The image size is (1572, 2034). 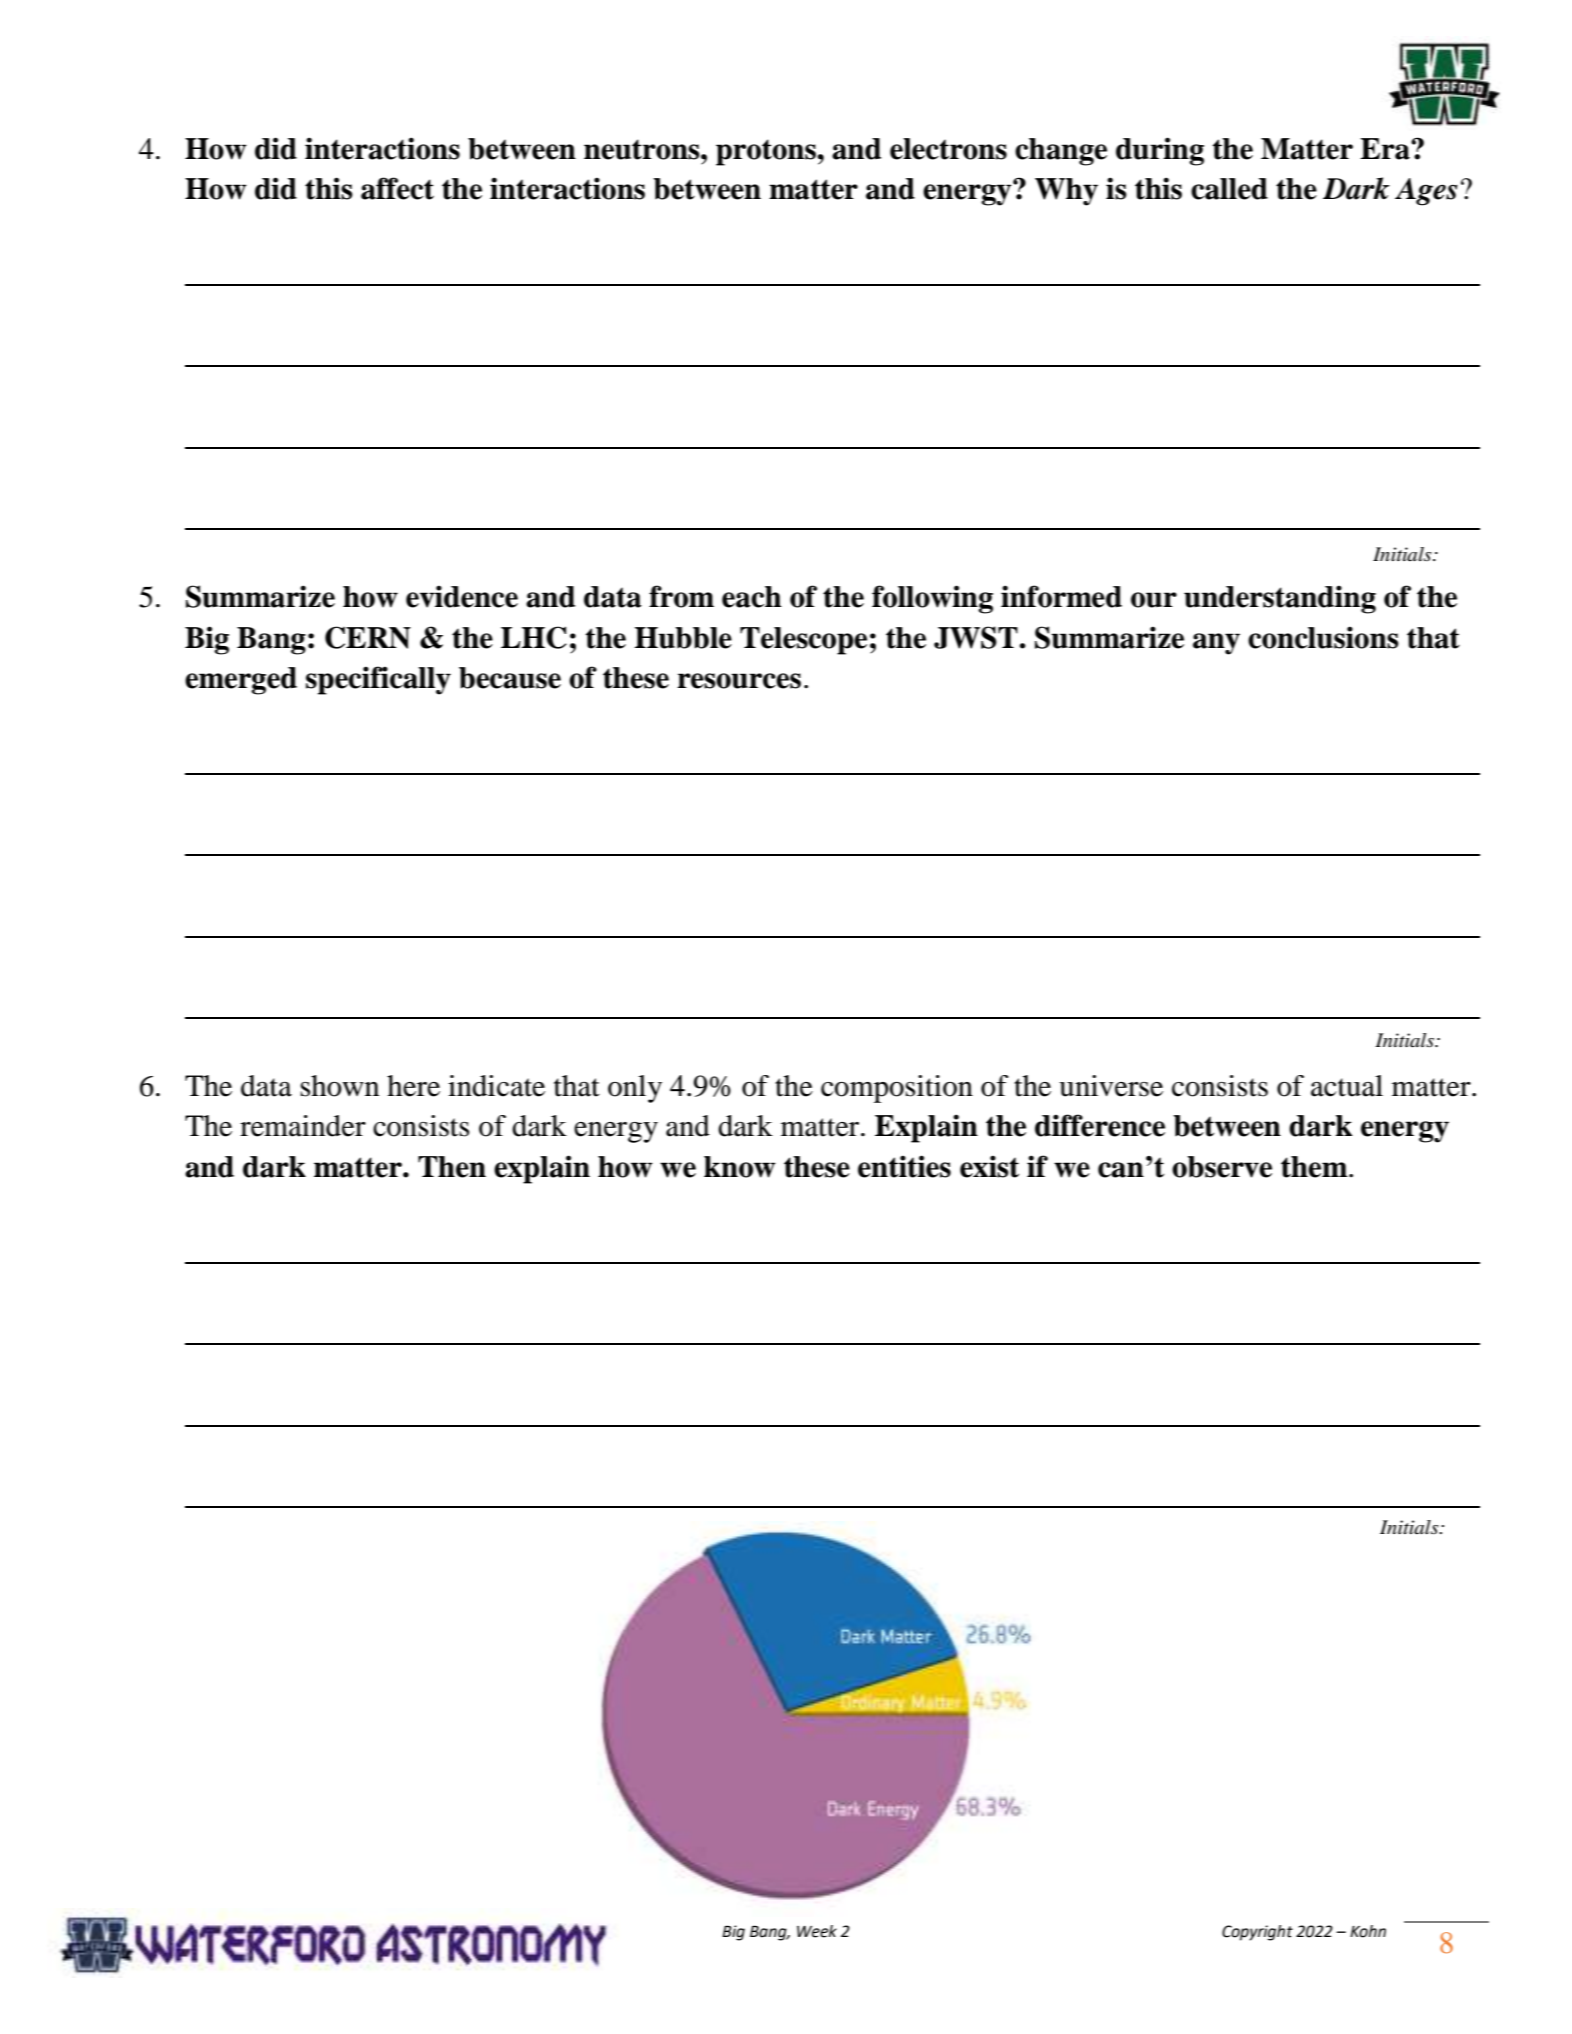 What do you see at coordinates (1229, 189) in the screenshot?
I see `called` at bounding box center [1229, 189].
